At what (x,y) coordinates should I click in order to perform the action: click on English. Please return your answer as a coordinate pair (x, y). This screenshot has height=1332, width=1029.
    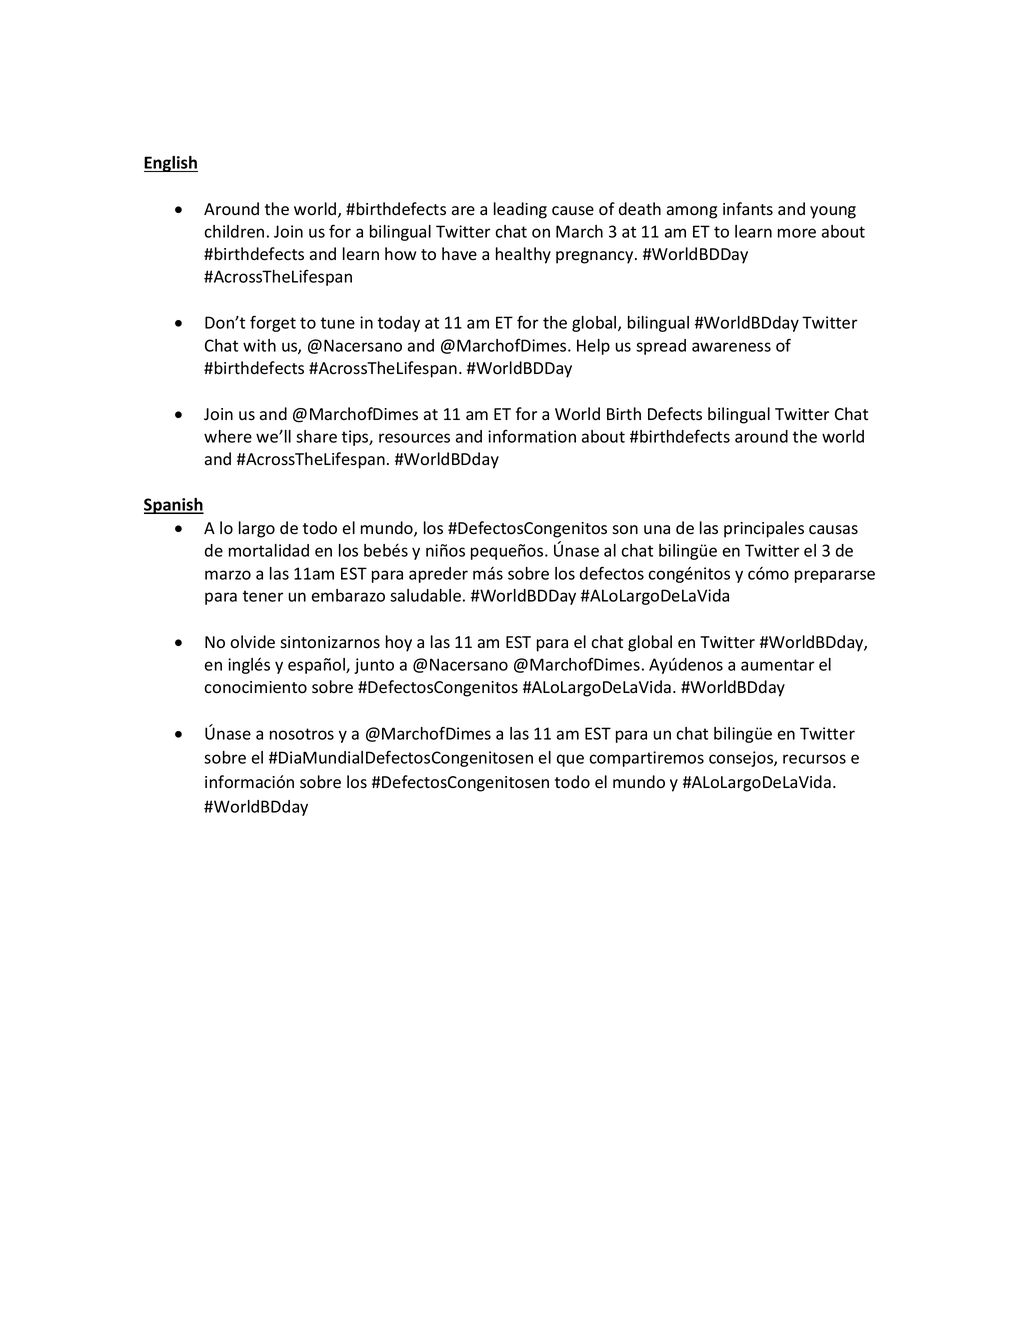
    Looking at the image, I should click on (171, 164).
